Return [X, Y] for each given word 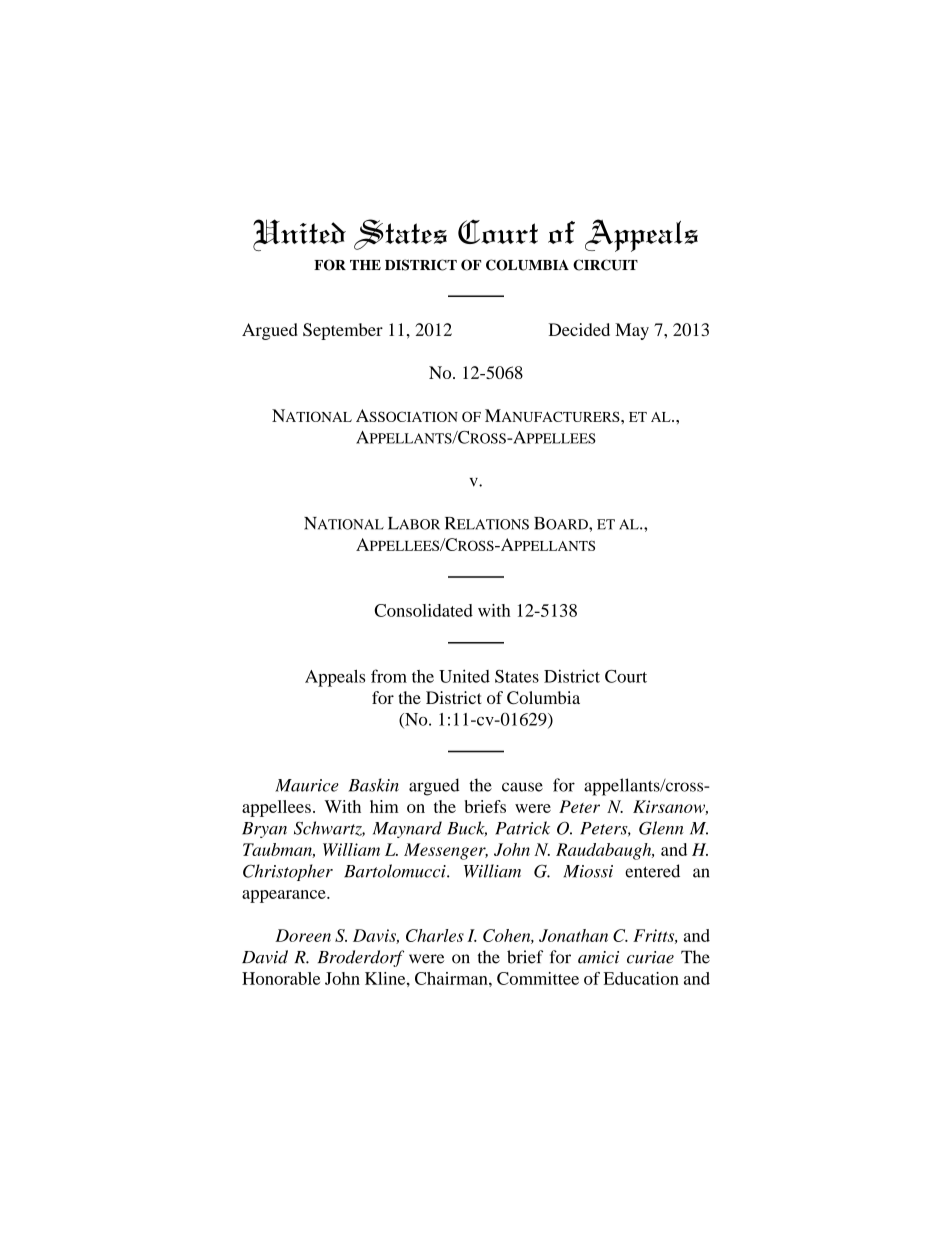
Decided [579, 329]
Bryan [264, 830]
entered [652, 871]
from [389, 676]
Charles [435, 935]
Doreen [303, 935]
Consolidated [423, 610]
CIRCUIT [605, 265]
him [384, 806]
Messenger [446, 851]
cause [522, 787]
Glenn [661, 828]
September [343, 331]
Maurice [307, 785]
